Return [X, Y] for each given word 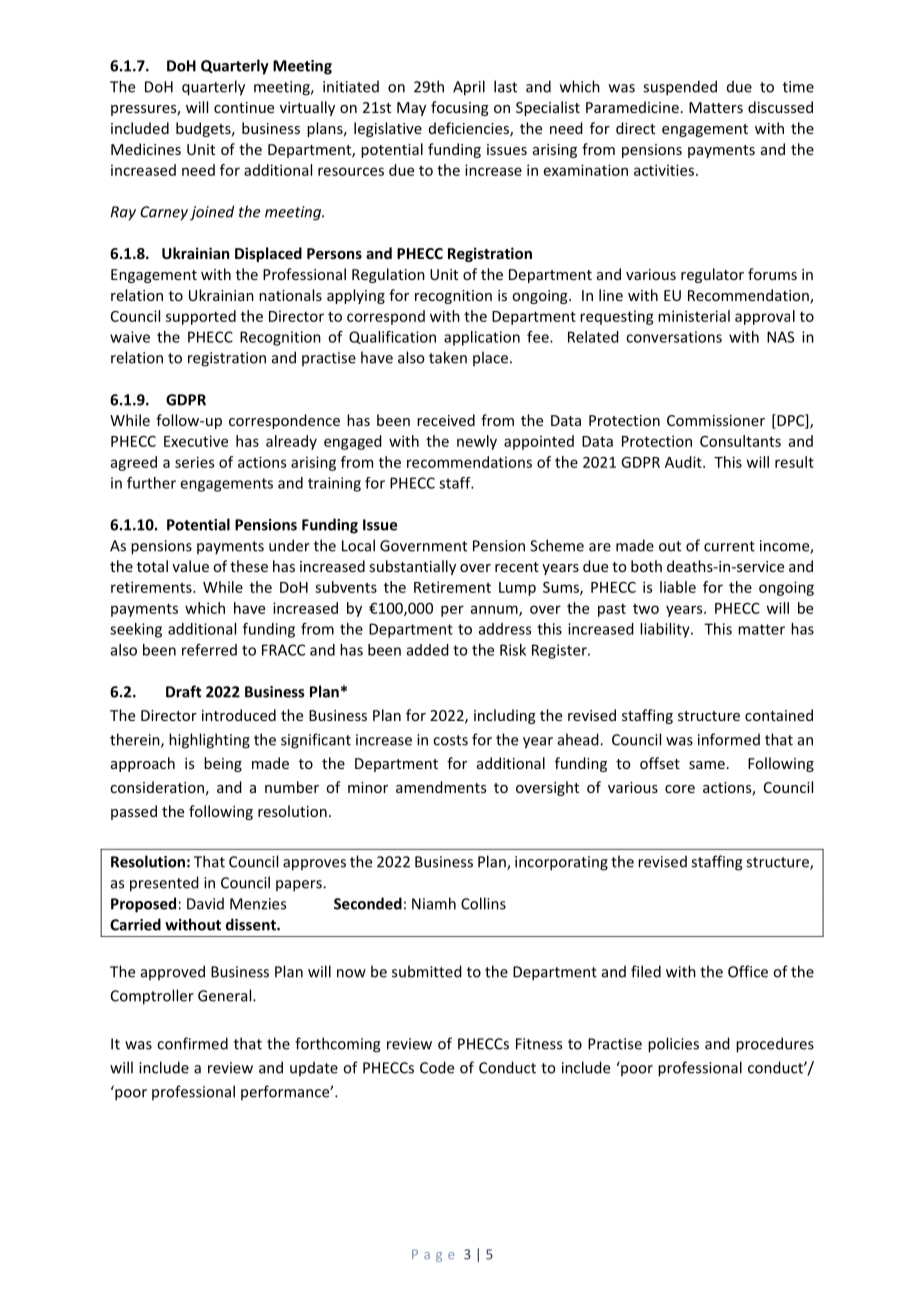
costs [450, 740]
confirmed [192, 1043]
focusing [460, 108]
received [446, 420]
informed [729, 739]
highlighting [209, 741]
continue [244, 107]
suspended [680, 88]
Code [437, 1067]
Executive [196, 441]
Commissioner [716, 420]
